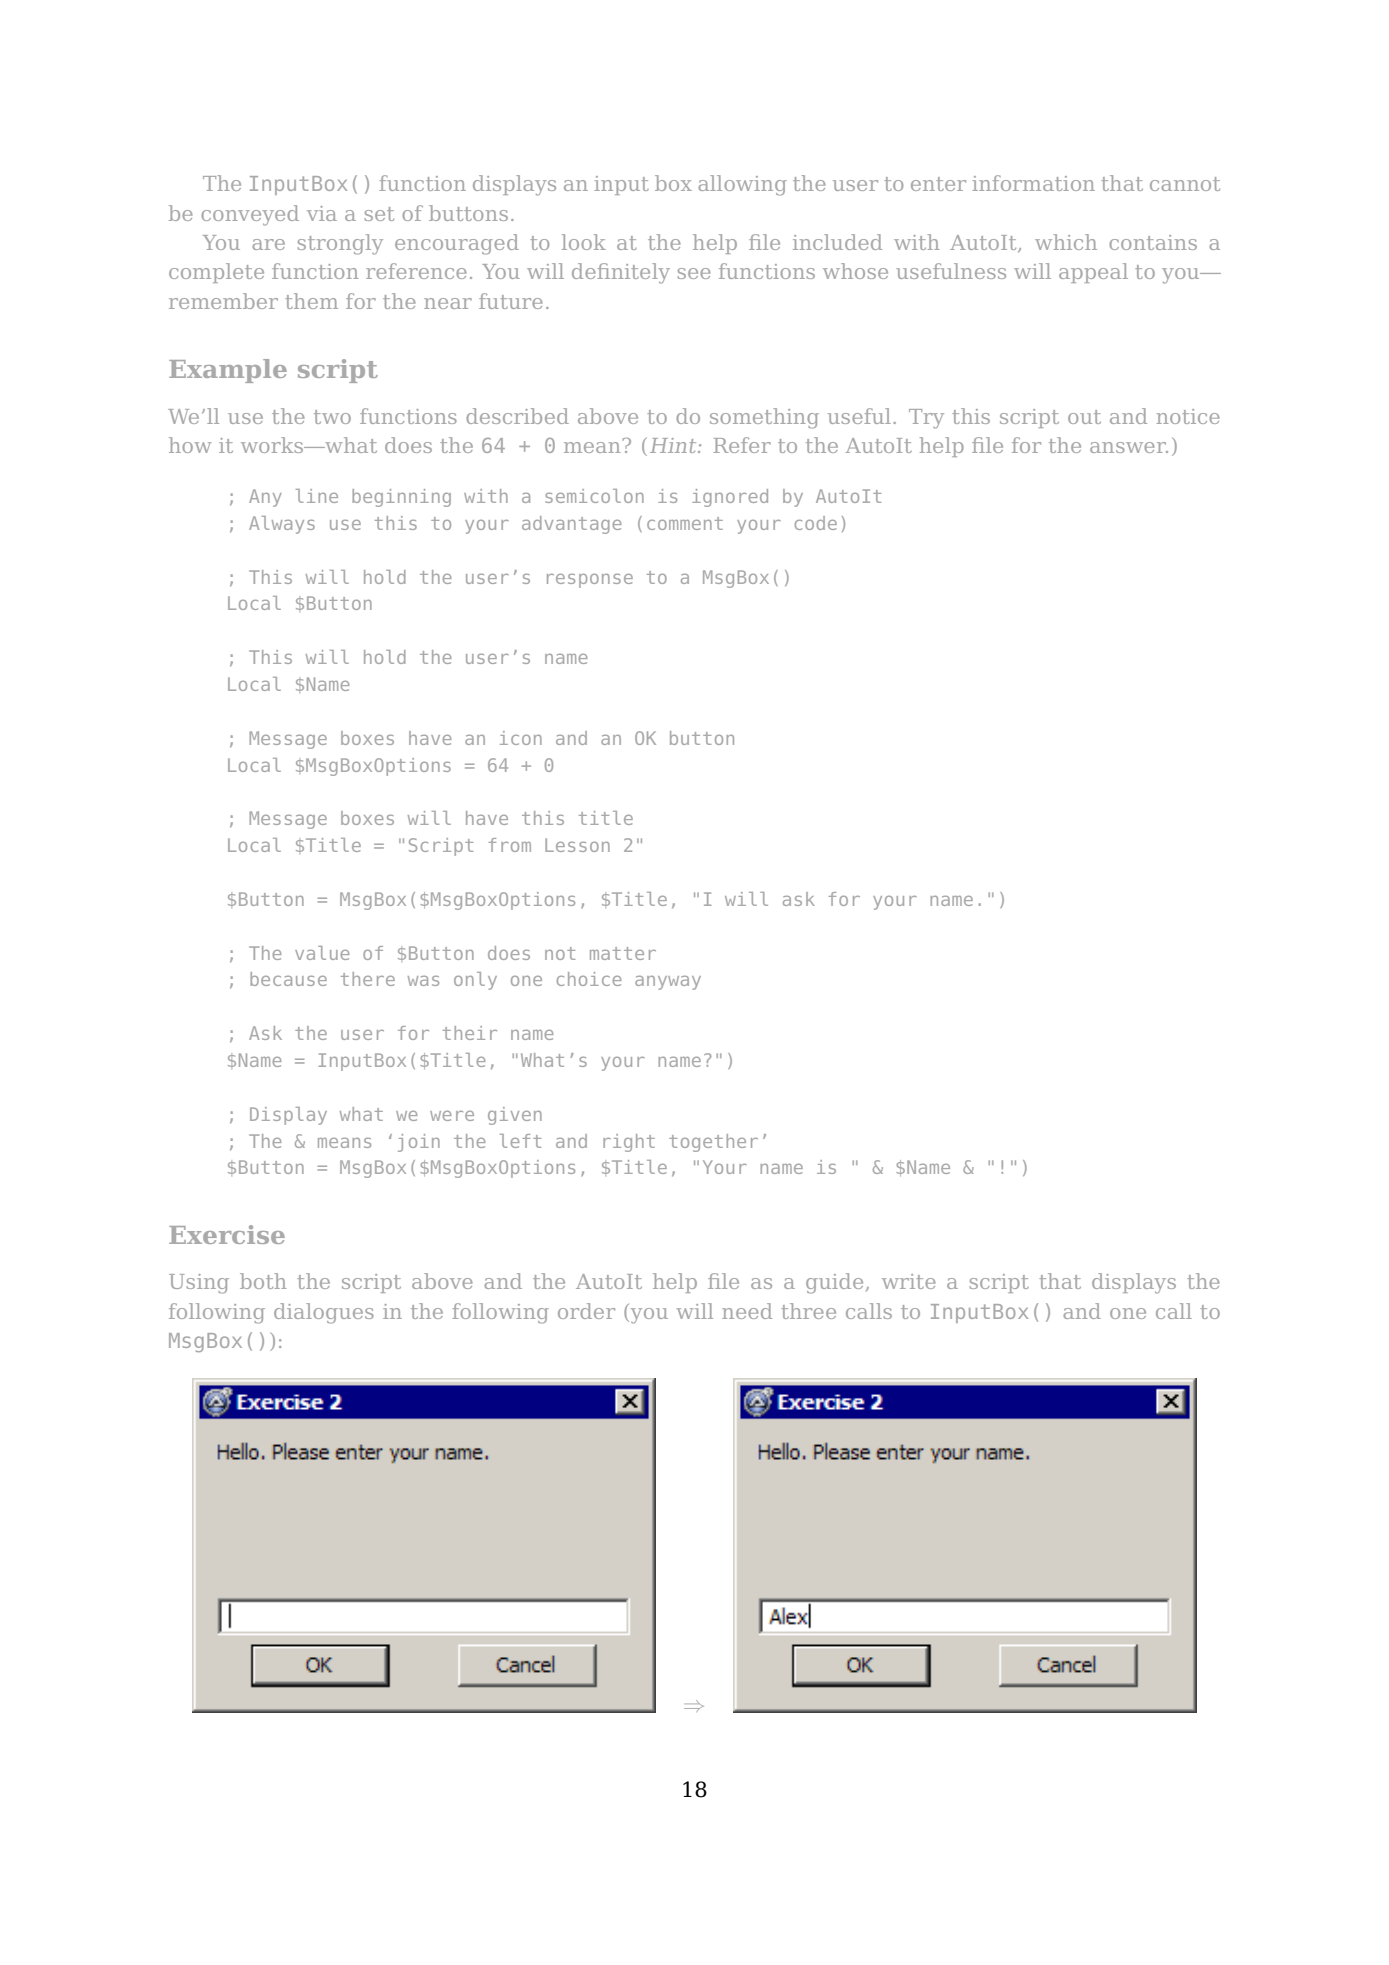 The height and width of the page is (1965, 1389). What do you see at coordinates (322, 213) in the page?
I see `via` at bounding box center [322, 213].
